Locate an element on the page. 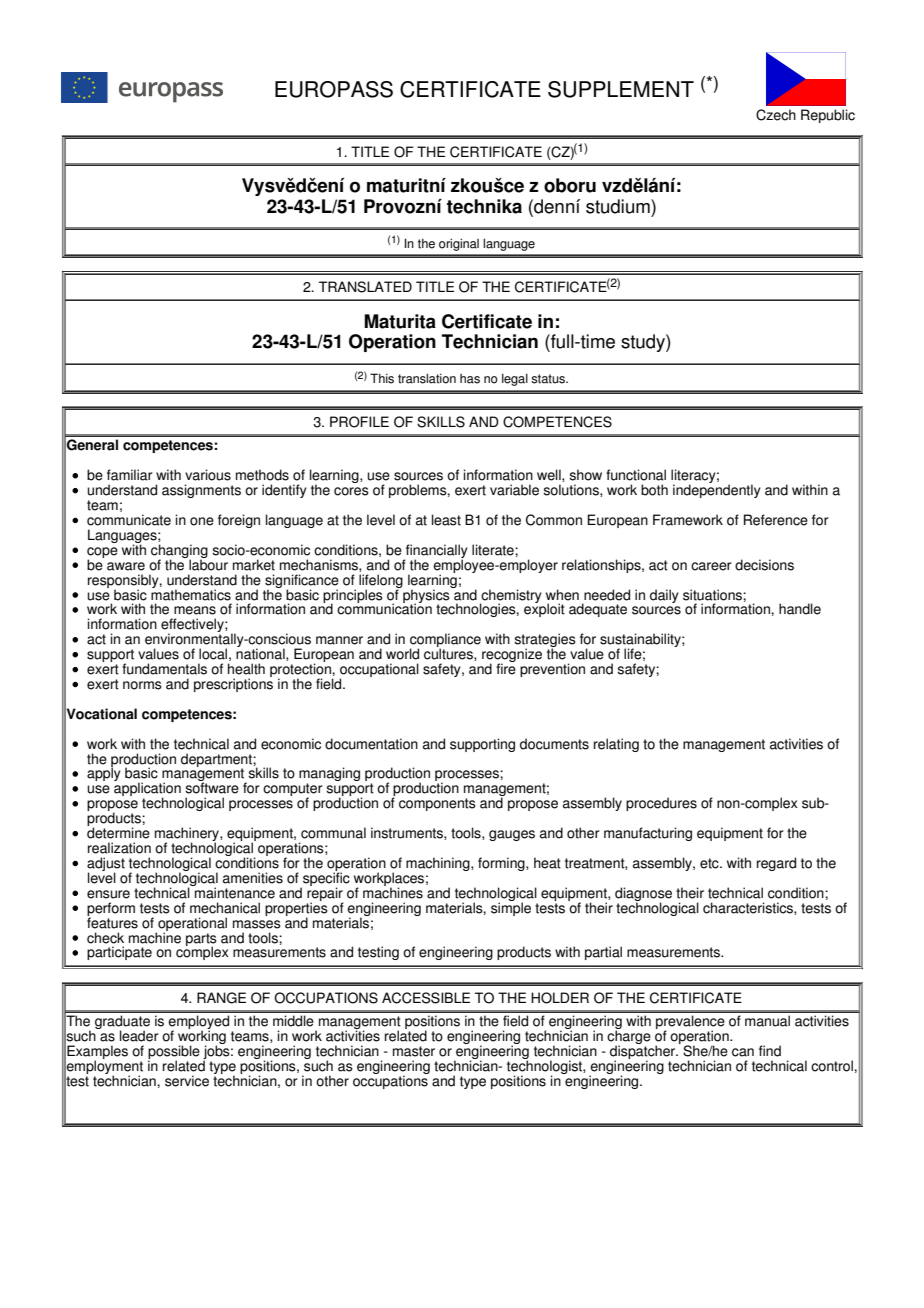 Image resolution: width=924 pixels, height=1308 pixels. fire is located at coordinates (506, 668).
